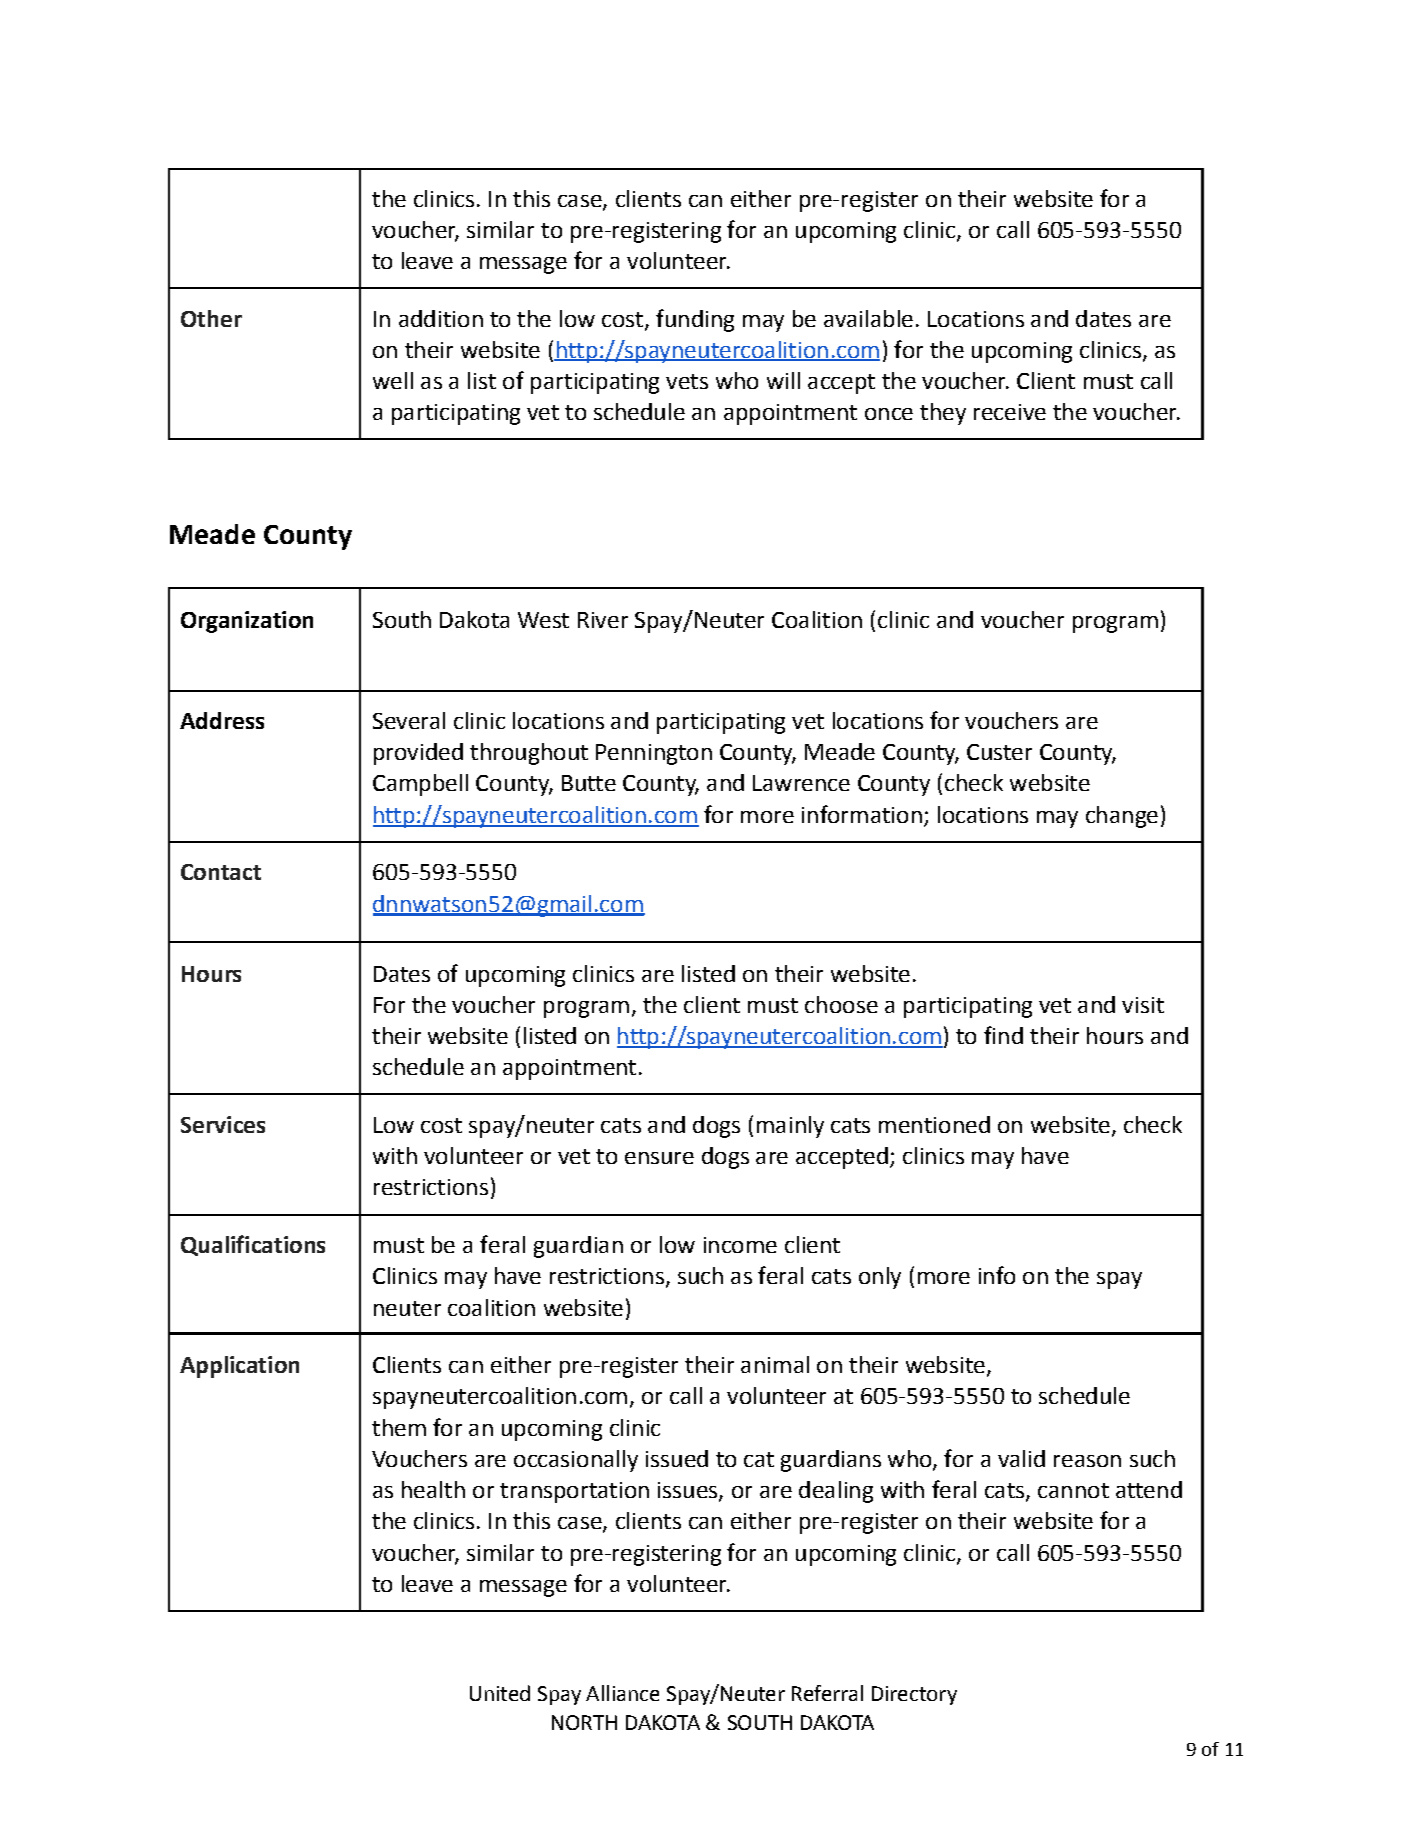 The image size is (1425, 1845). What do you see at coordinates (1010, 412) in the screenshot?
I see `receive` at bounding box center [1010, 412].
